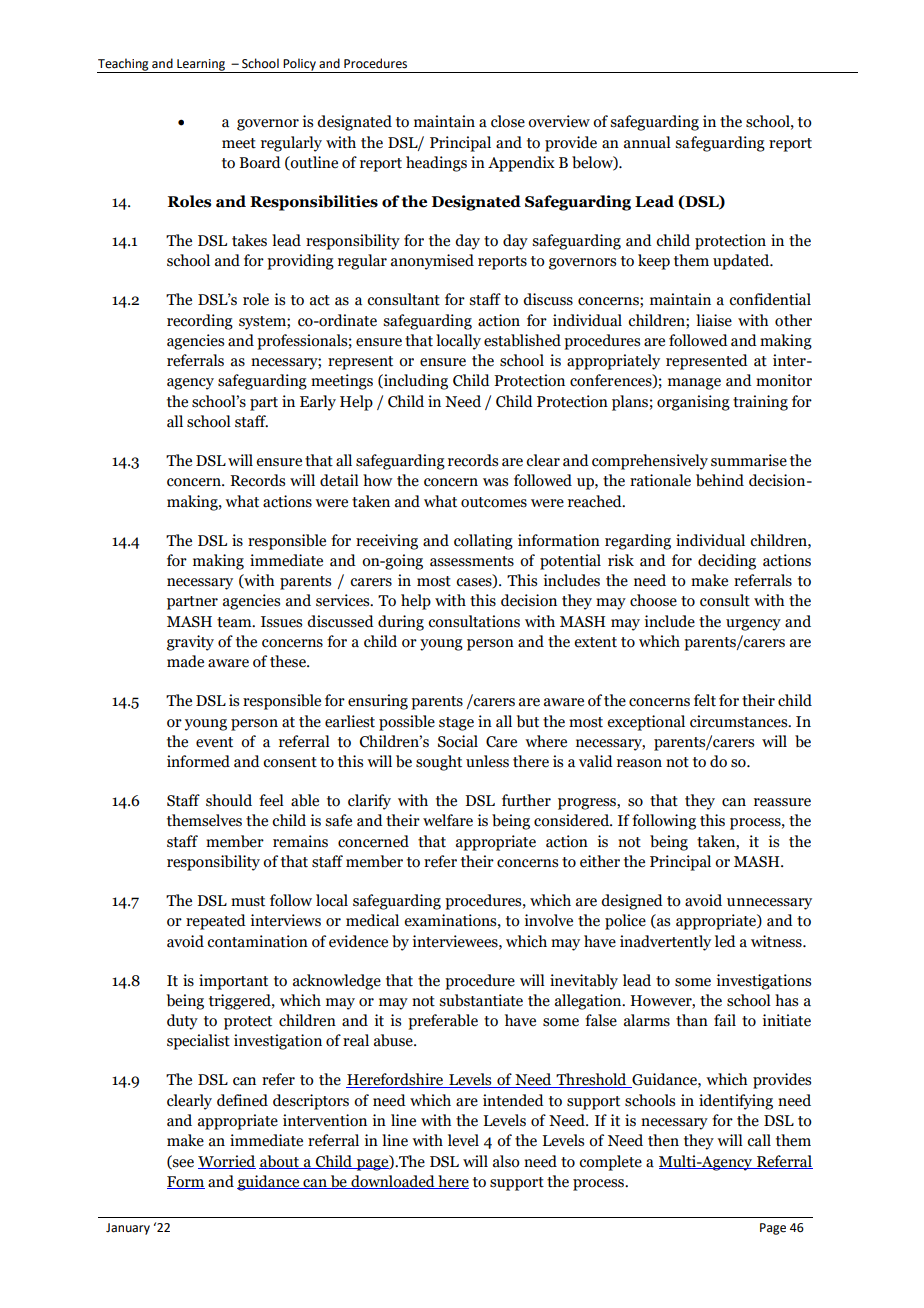  I want to click on gravity, so click(190, 643).
